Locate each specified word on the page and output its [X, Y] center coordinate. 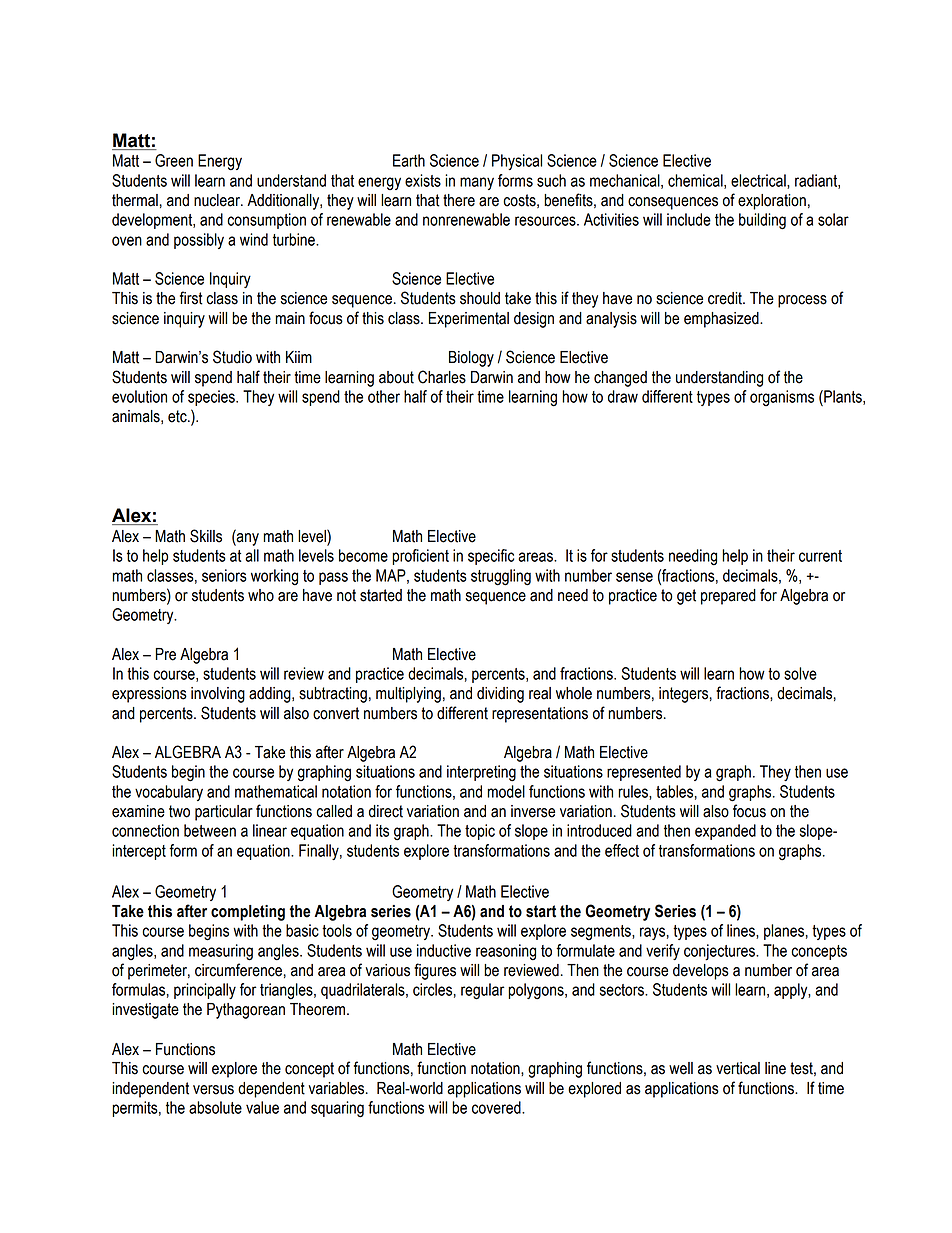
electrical [759, 181]
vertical [738, 1068]
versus [213, 1090]
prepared [728, 597]
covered [497, 1107]
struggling [501, 577]
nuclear [218, 200]
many [477, 183]
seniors [224, 575]
